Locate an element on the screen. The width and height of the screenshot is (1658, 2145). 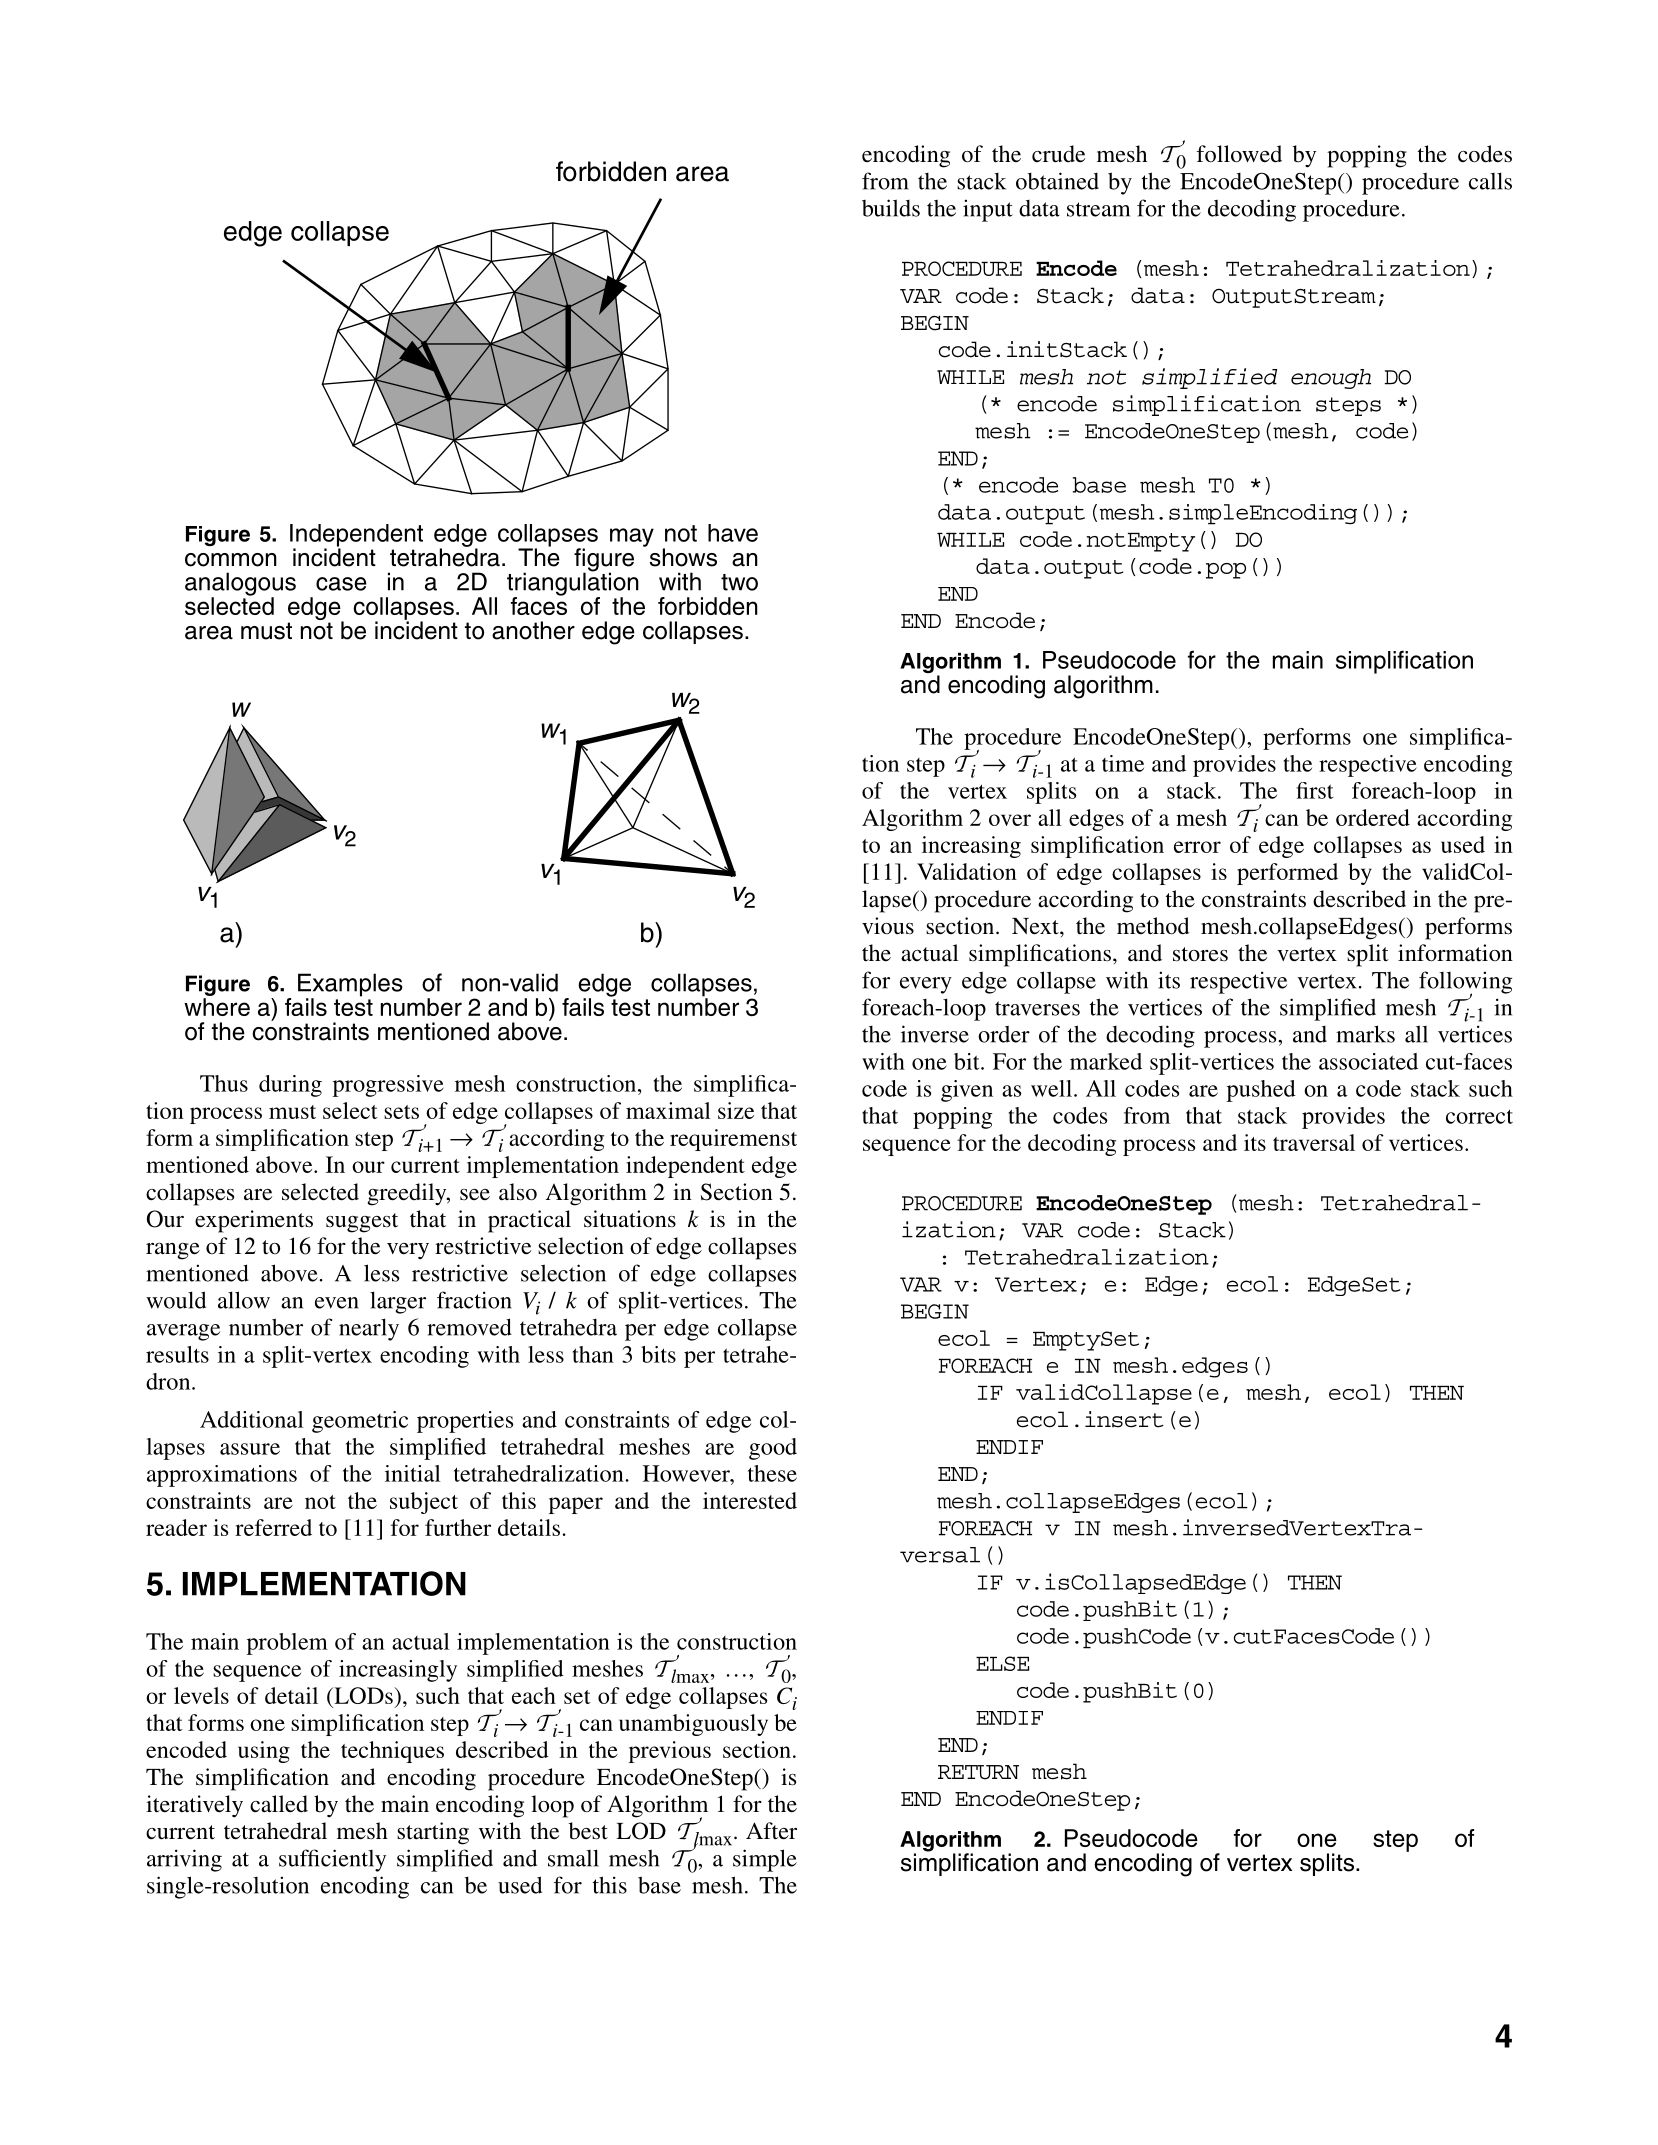
called is located at coordinates (279, 1804).
